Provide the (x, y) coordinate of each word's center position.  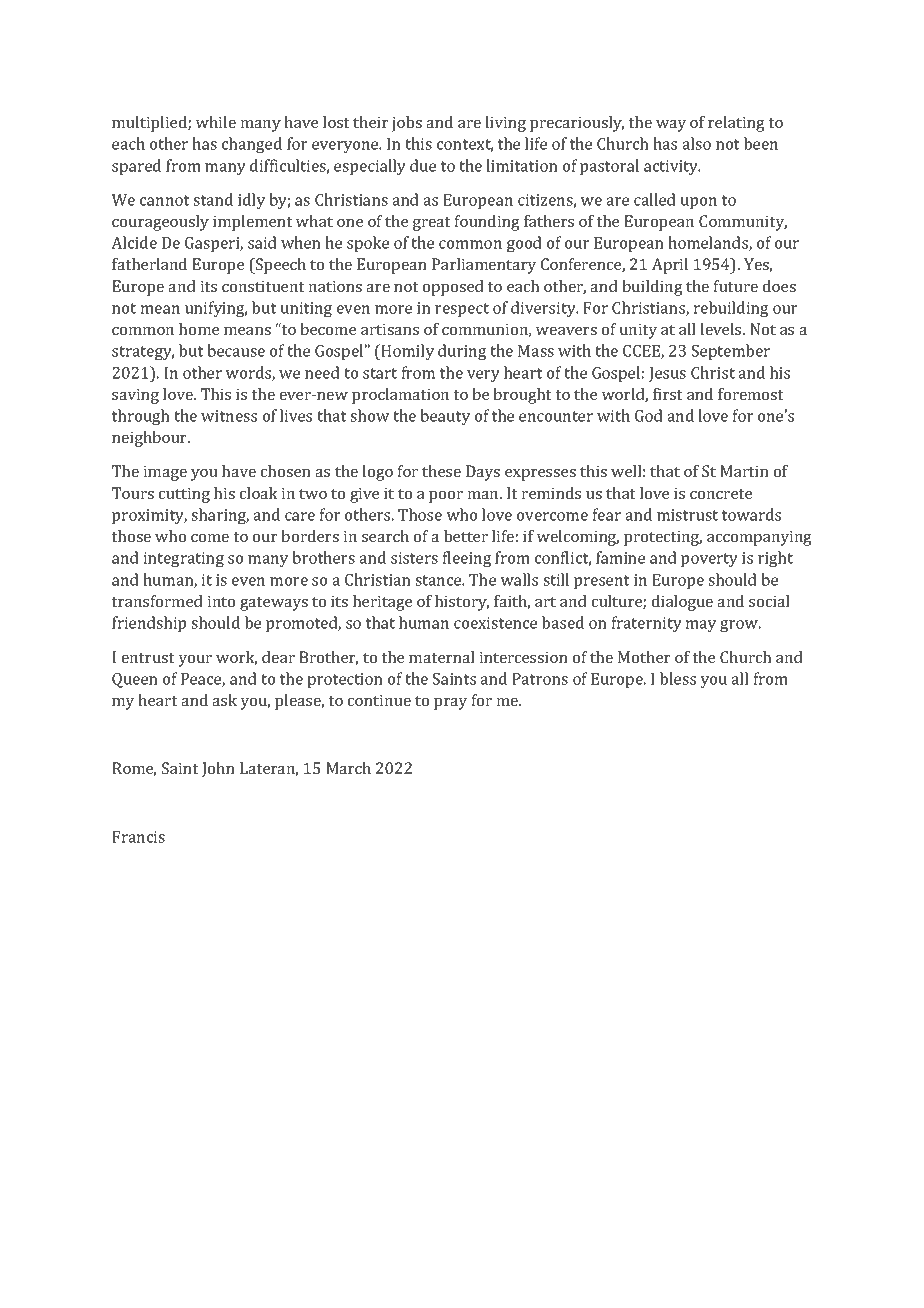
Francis (138, 837)
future (736, 286)
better (466, 536)
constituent (263, 286)
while (216, 122)
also (696, 143)
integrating (184, 560)
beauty (445, 417)
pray (450, 704)
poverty (709, 560)
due (423, 165)
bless (678, 678)
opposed (453, 288)
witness (229, 416)
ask (224, 700)
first (667, 394)
